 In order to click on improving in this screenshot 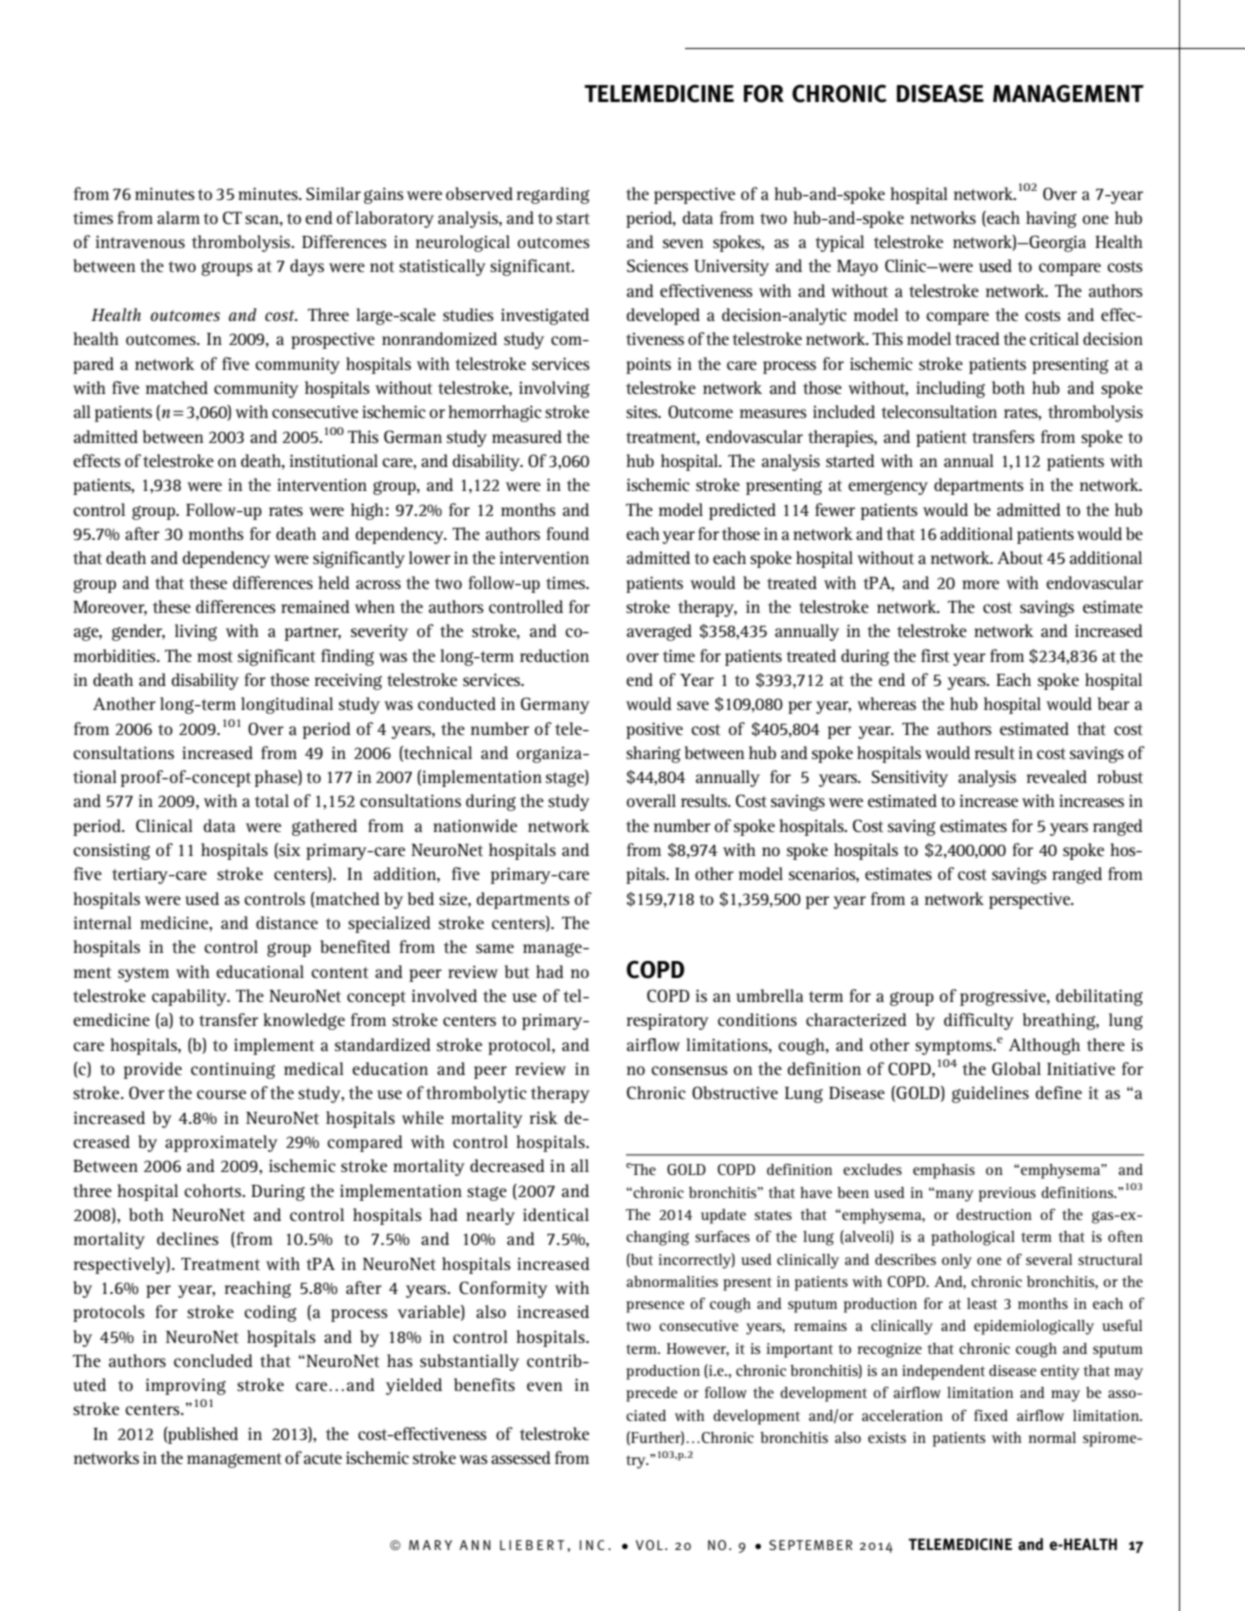, I will do `click(186, 1386)`.
